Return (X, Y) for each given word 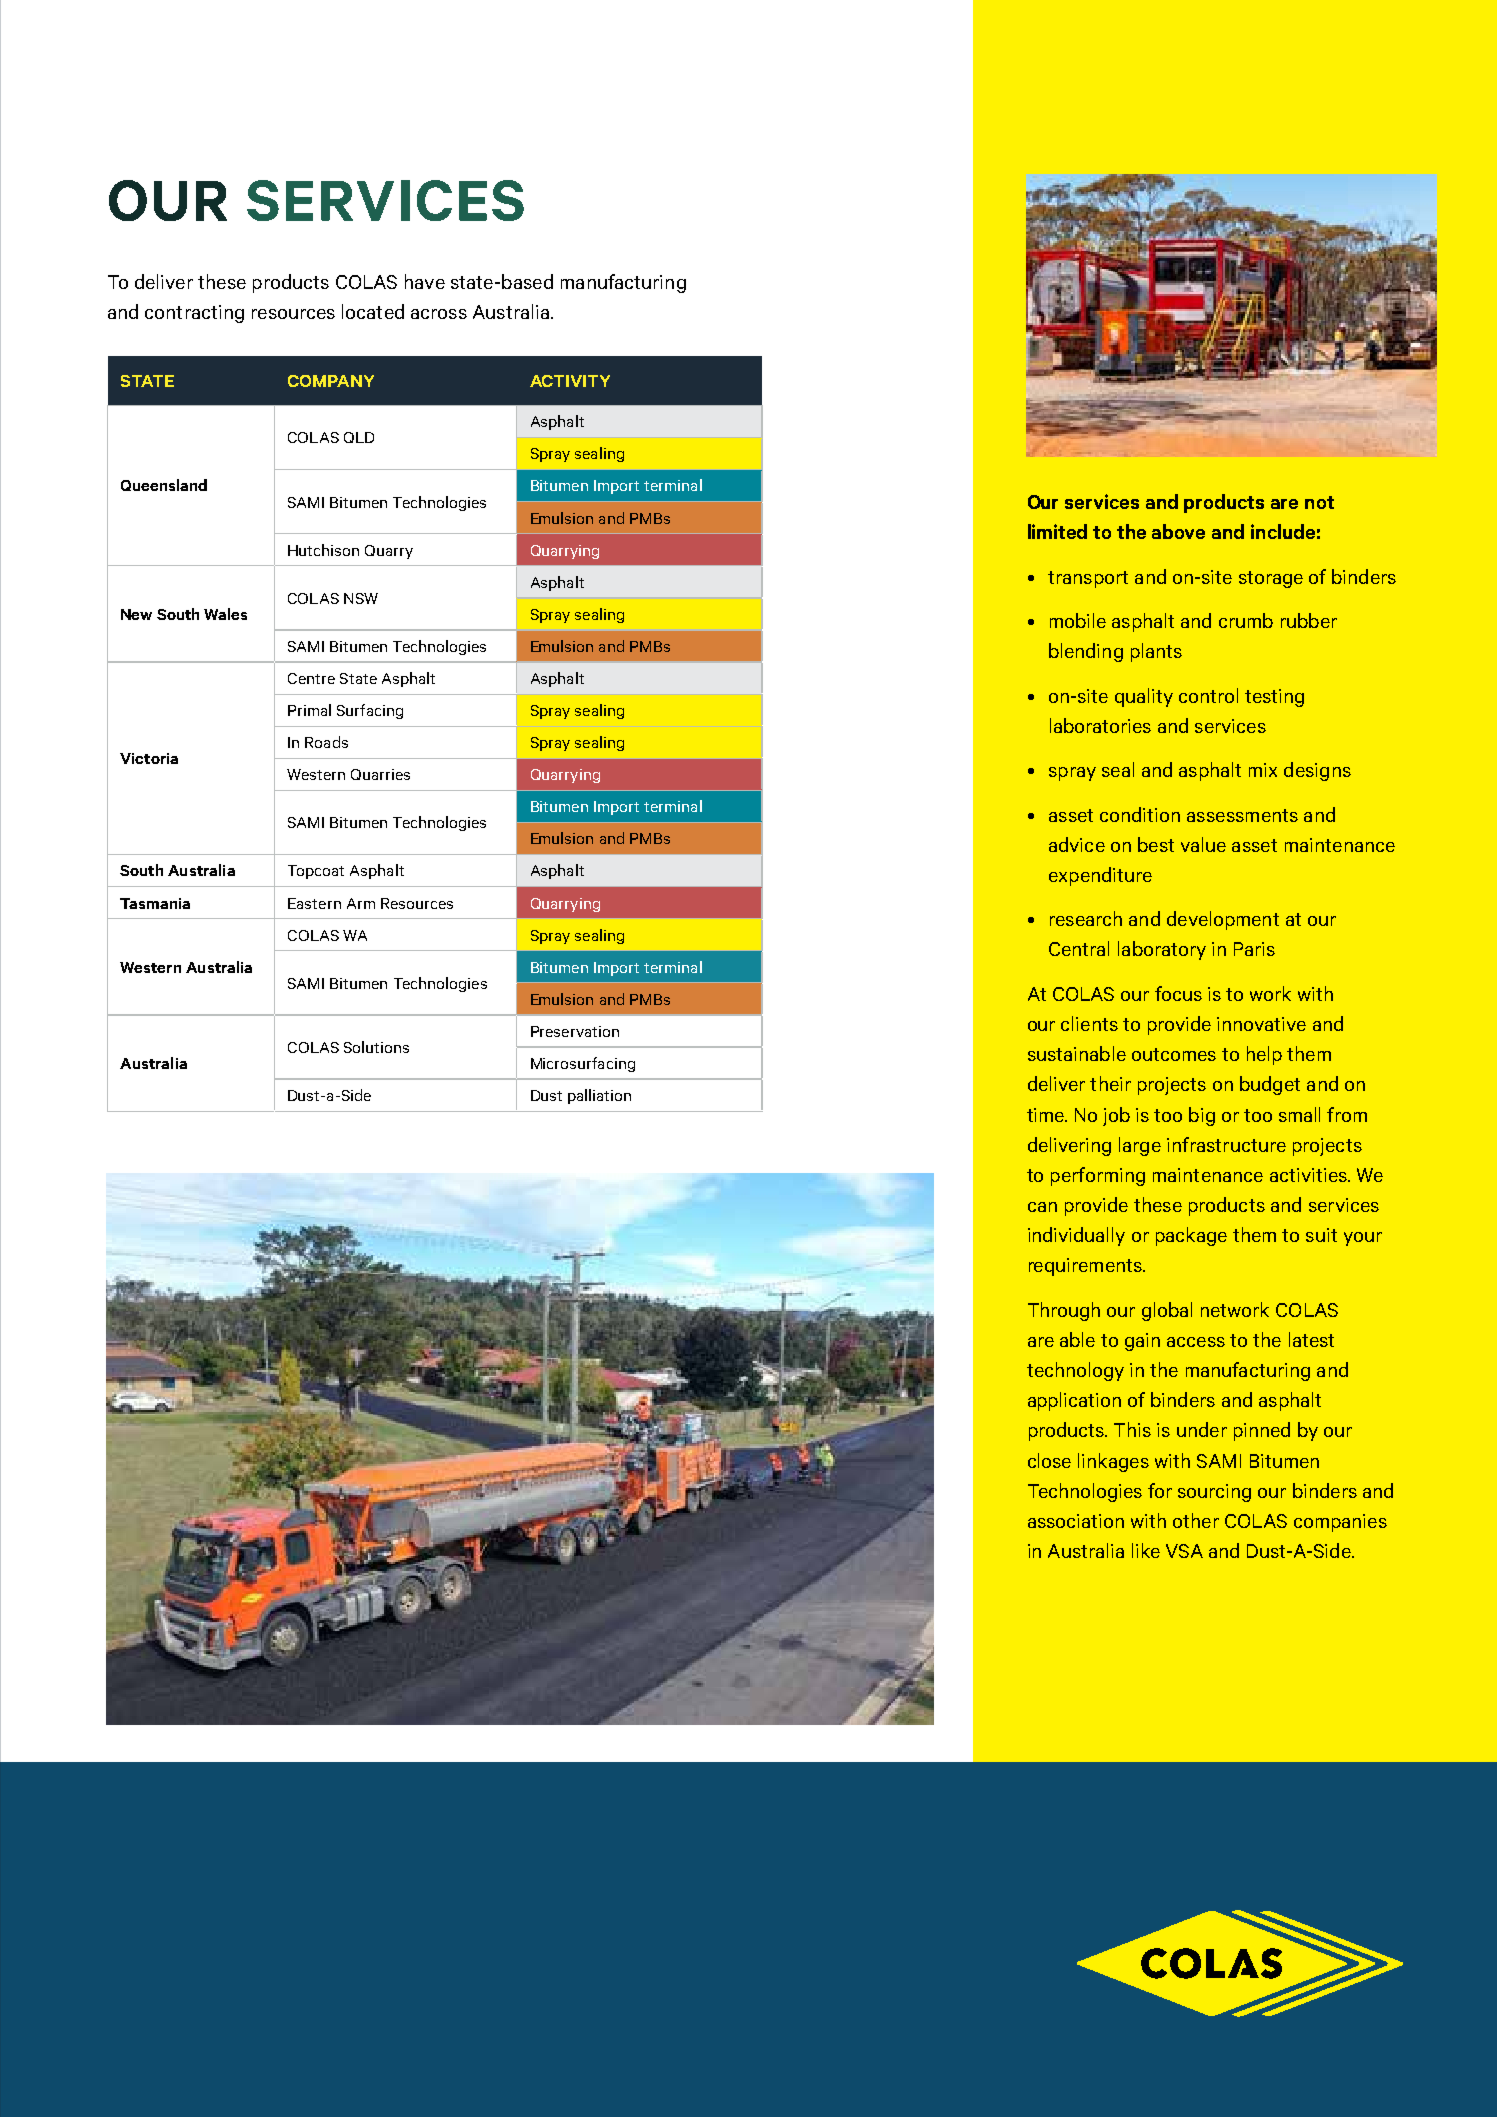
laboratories (1100, 725)
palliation (599, 1096)
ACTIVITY (570, 381)
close (1049, 1460)
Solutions (376, 1047)
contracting (194, 314)
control (1208, 695)
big (1202, 1116)
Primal (309, 710)
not (1319, 502)
